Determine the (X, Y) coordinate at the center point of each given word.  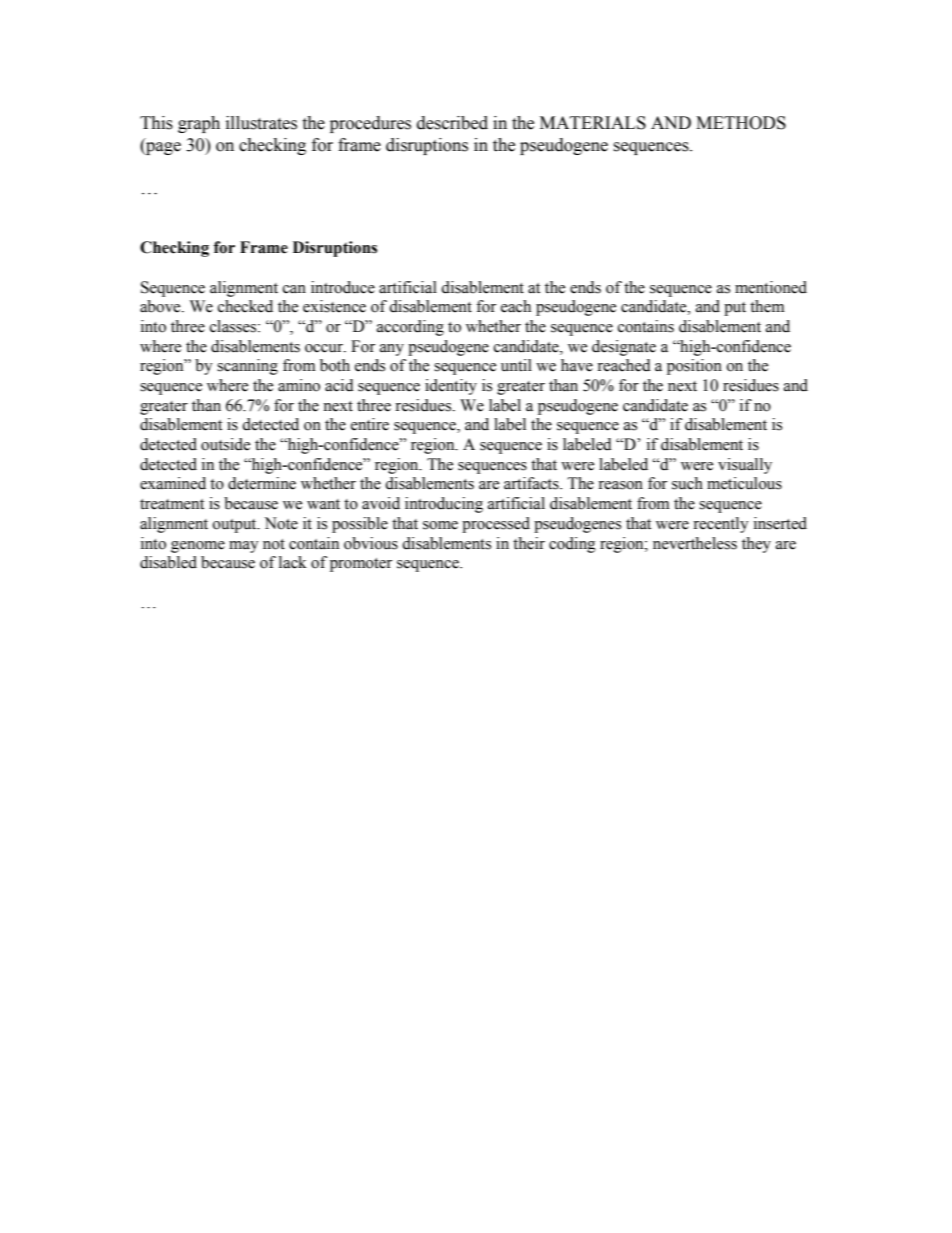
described (452, 123)
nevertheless (695, 543)
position (694, 367)
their (529, 543)
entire (370, 424)
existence (334, 306)
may (244, 547)
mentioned (771, 287)
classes (234, 326)
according (410, 328)
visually (745, 466)
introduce (343, 287)
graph (199, 124)
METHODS (741, 123)
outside (225, 444)
